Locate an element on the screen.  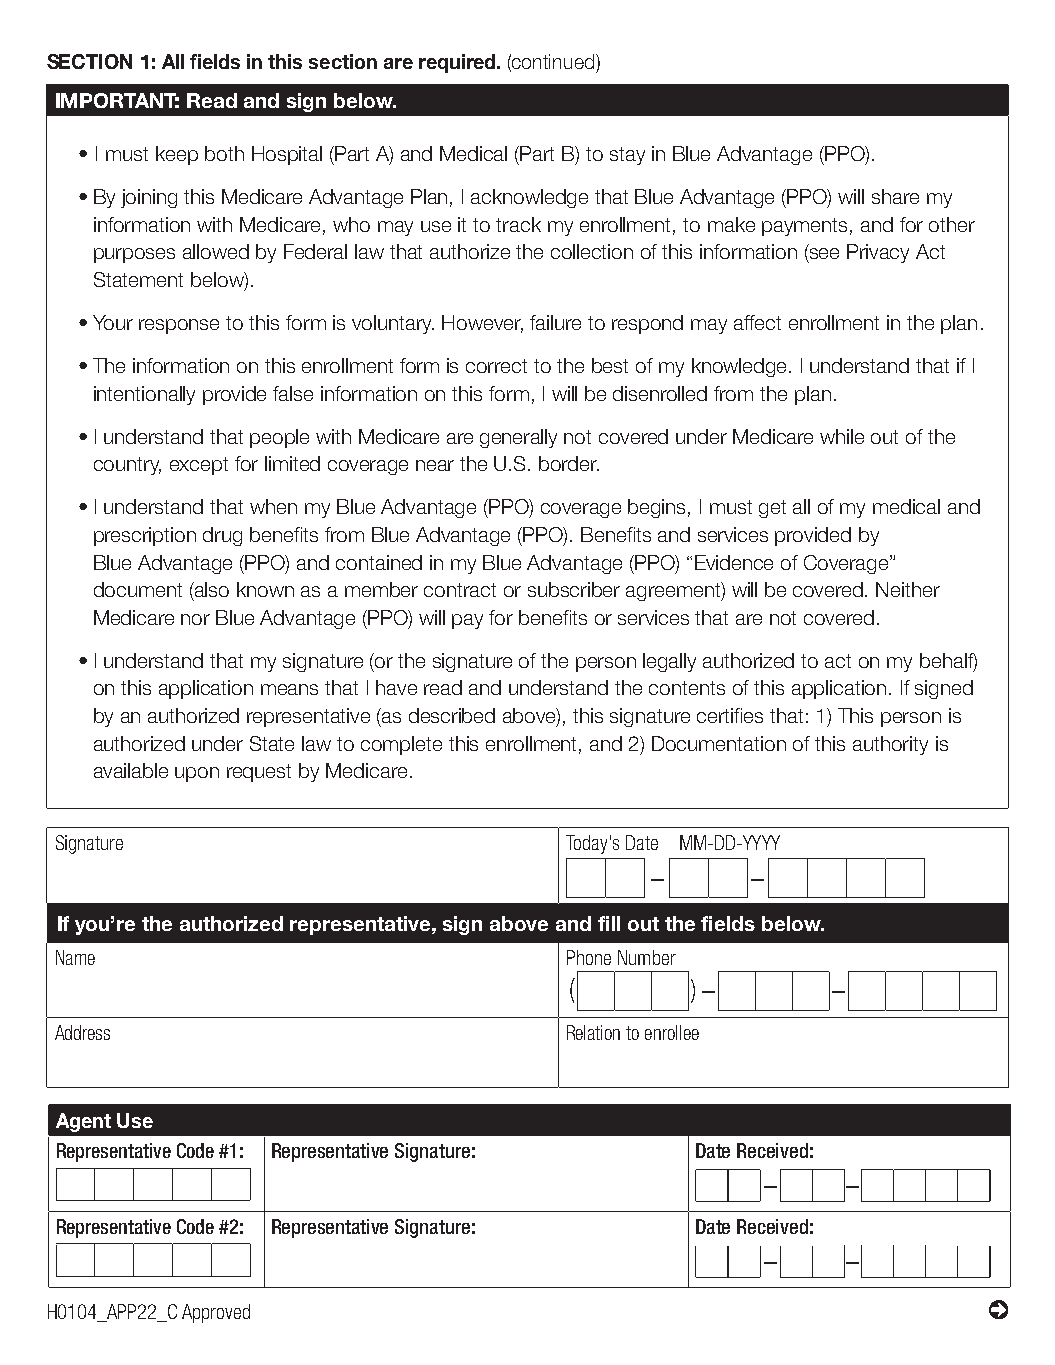
Name is located at coordinates (75, 957).
